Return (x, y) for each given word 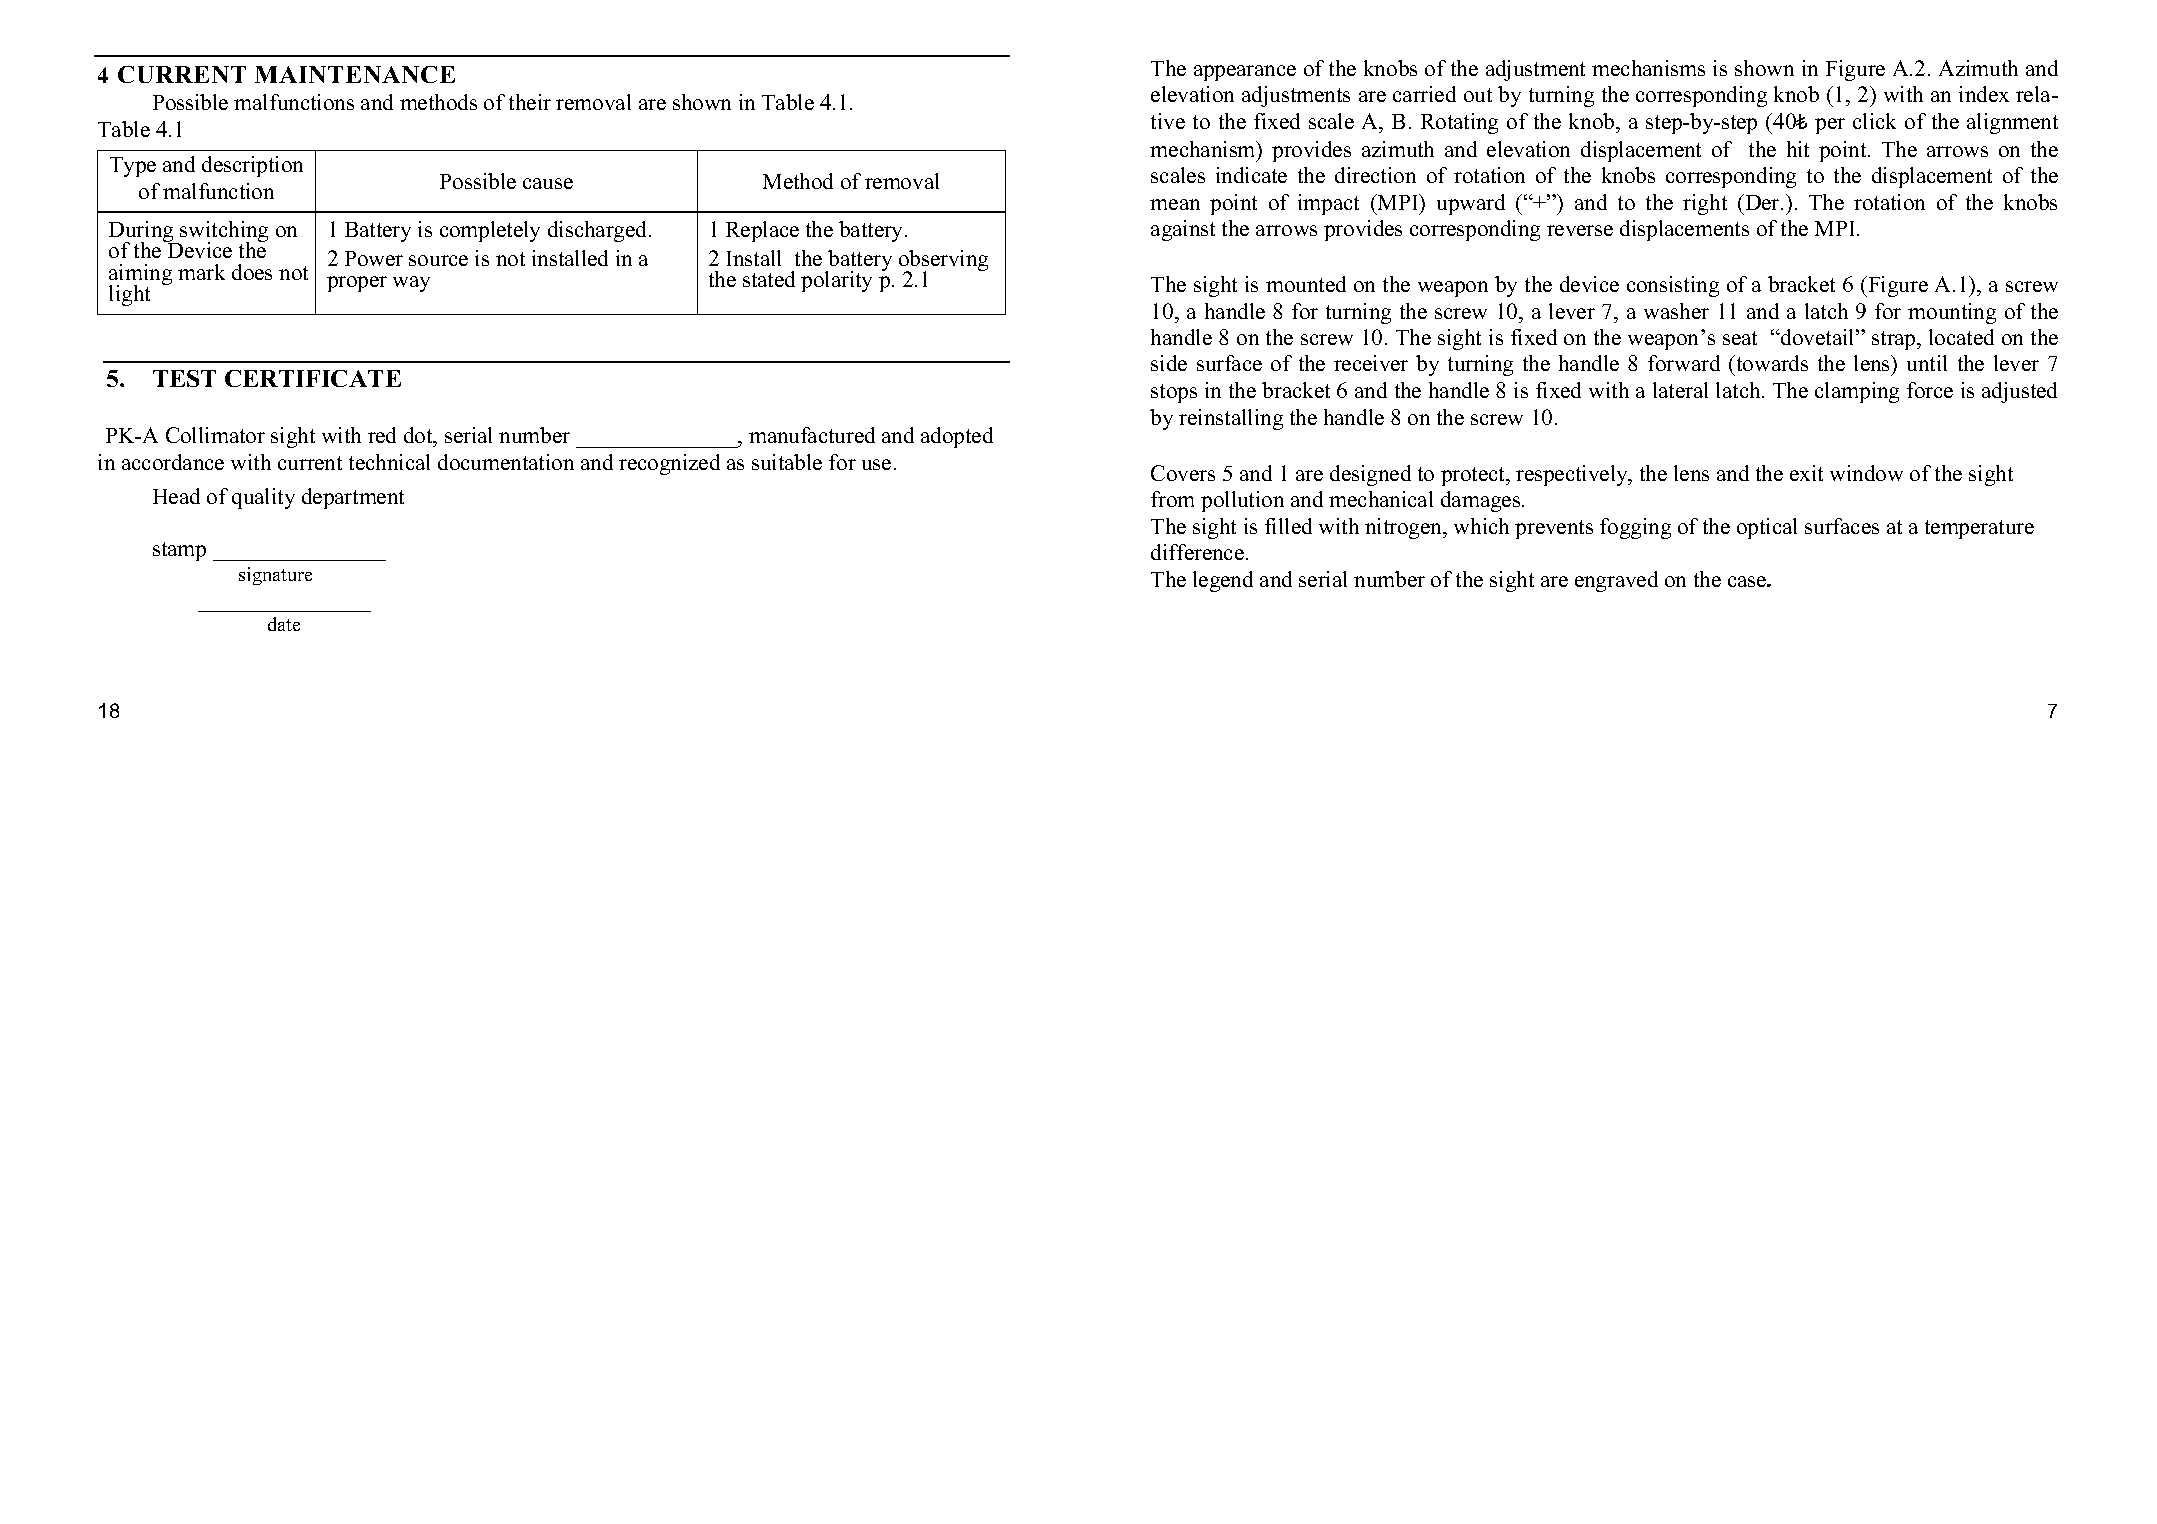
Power (374, 258)
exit (1806, 473)
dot (419, 437)
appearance (1245, 73)
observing (943, 262)
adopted (957, 437)
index (1984, 94)
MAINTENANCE (355, 74)
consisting (1673, 286)
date (284, 624)
